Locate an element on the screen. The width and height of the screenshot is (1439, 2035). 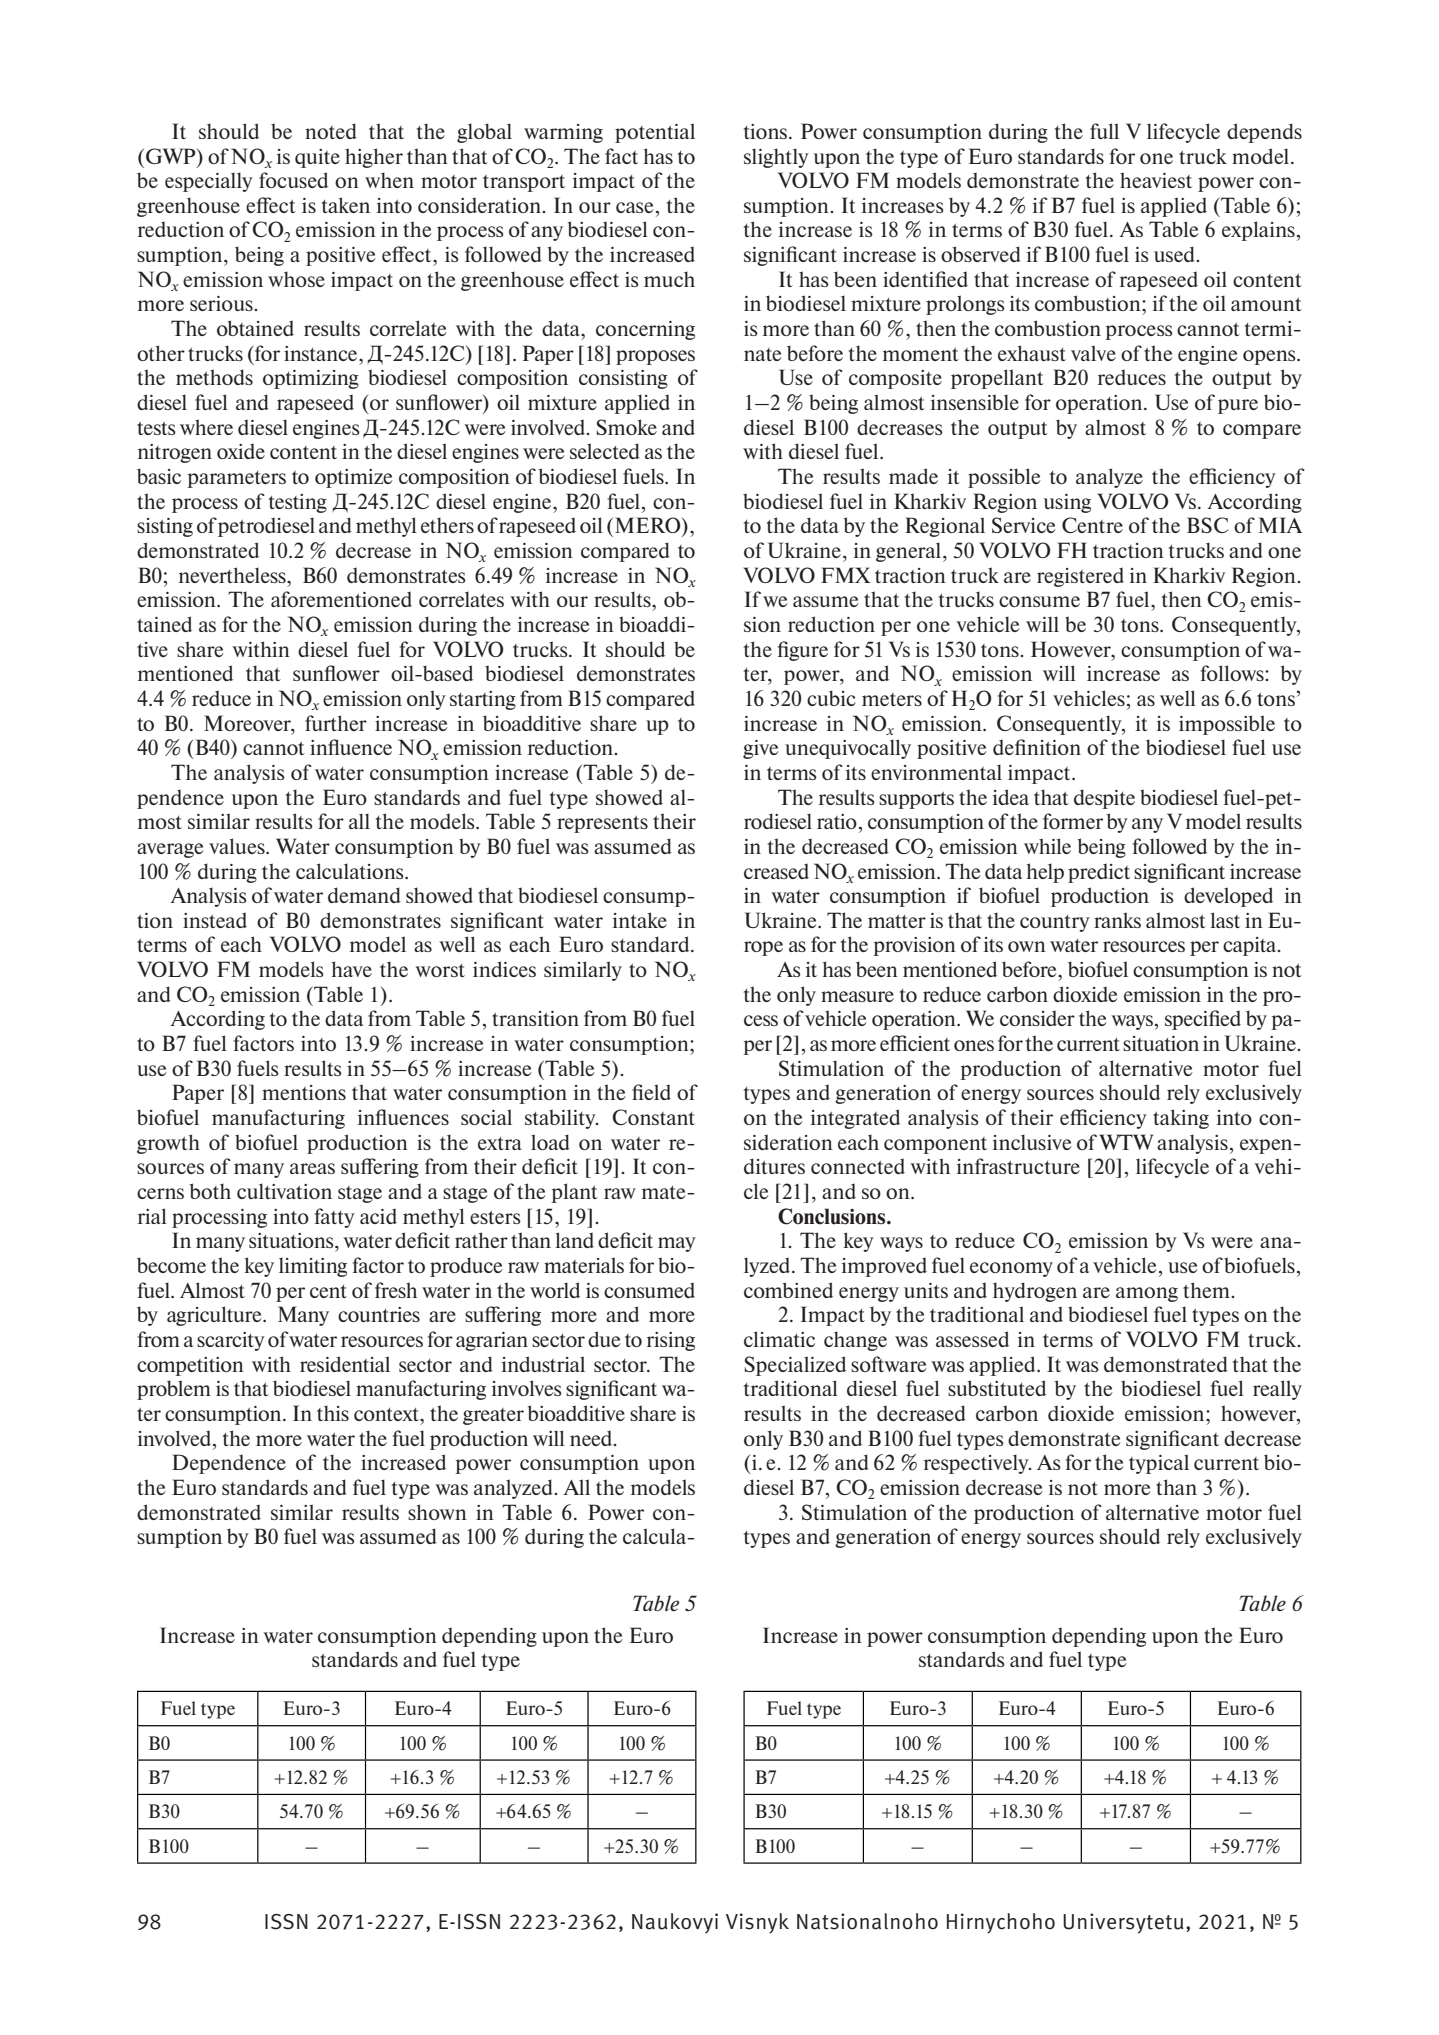
this is located at coordinates (333, 1413).
